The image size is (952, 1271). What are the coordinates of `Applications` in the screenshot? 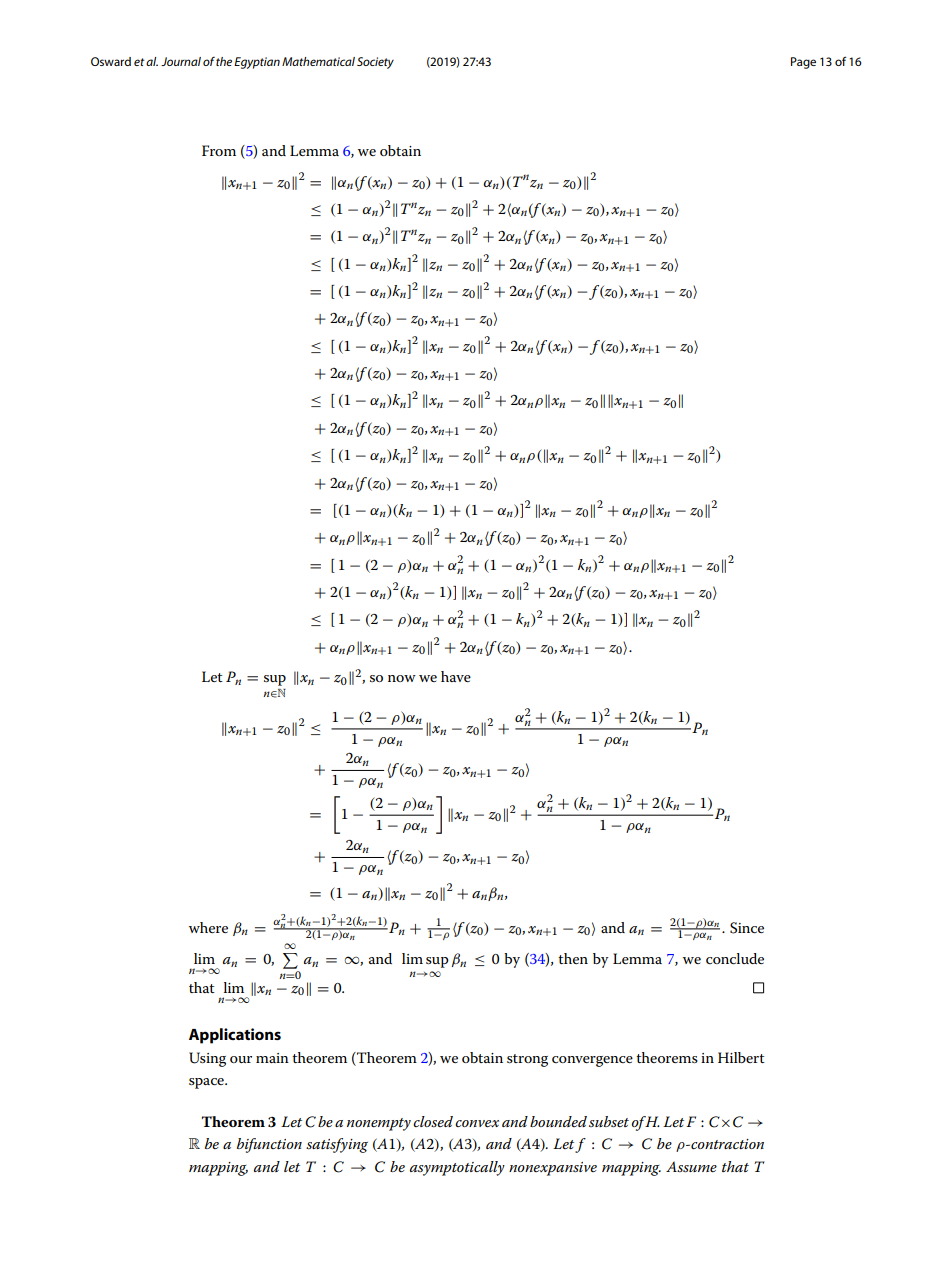 It's located at (235, 1036).
